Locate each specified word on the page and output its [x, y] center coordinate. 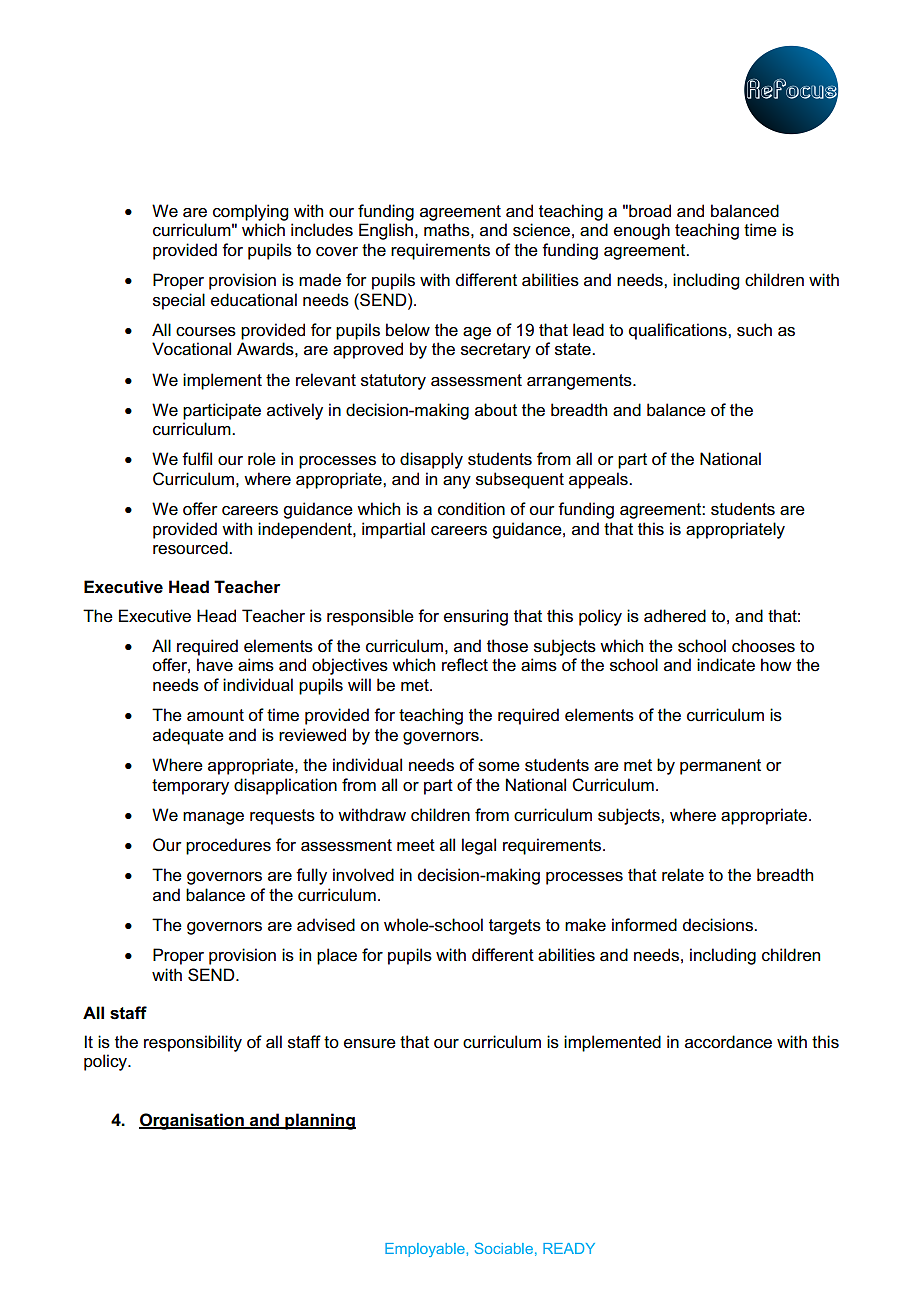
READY [569, 1248]
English [386, 231]
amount [215, 715]
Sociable [504, 1248]
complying [250, 212]
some [499, 767]
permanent [720, 767]
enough [642, 231]
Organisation [192, 1121]
